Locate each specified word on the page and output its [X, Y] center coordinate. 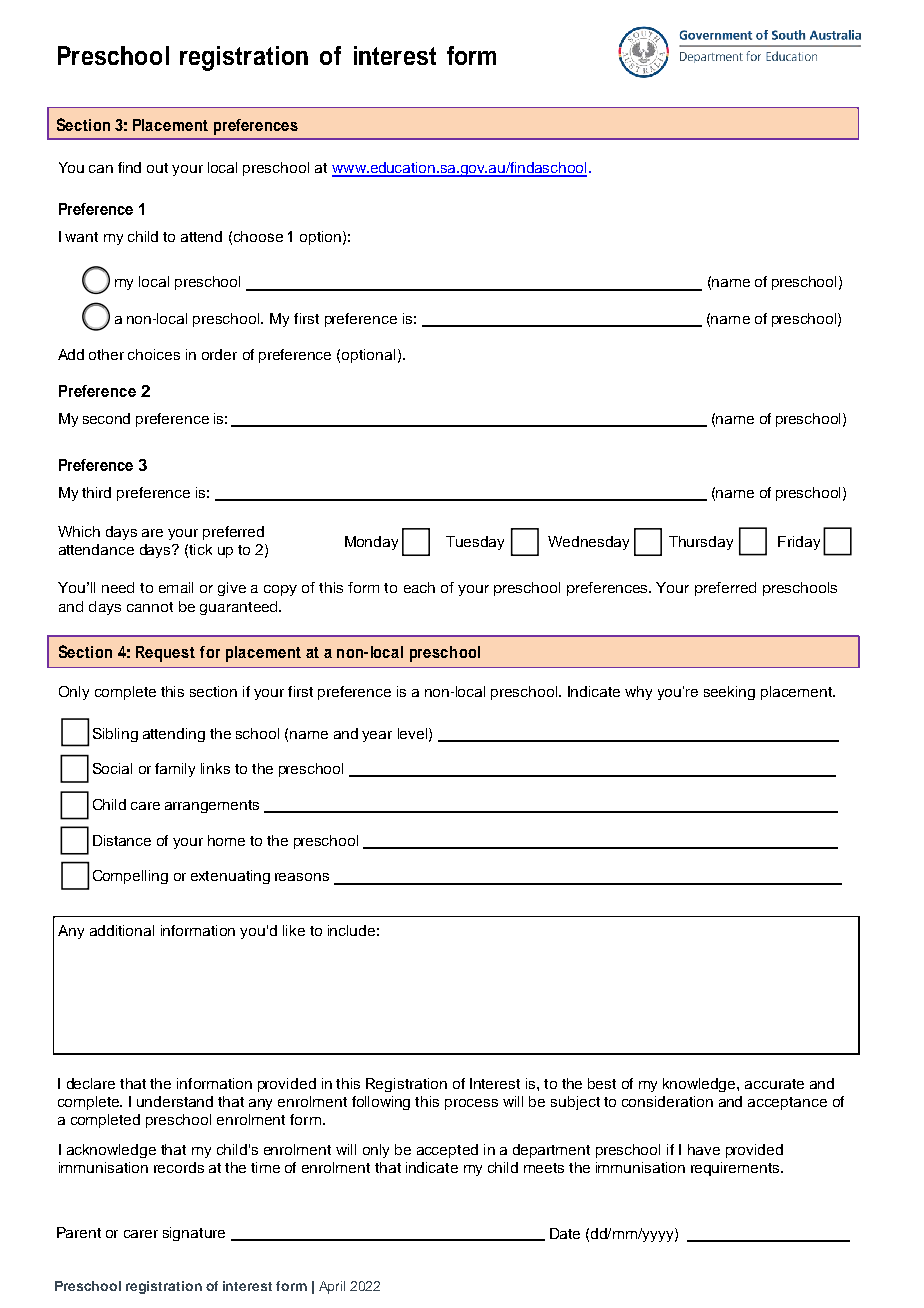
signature [194, 1234]
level [414, 734]
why [638, 693]
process [471, 1104]
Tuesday [475, 543]
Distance [122, 840]
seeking [729, 693]
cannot [150, 607]
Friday [799, 543]
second [106, 418]
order [219, 354]
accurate [774, 1084]
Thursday [701, 543]
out [157, 168]
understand [175, 1101]
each [419, 587]
